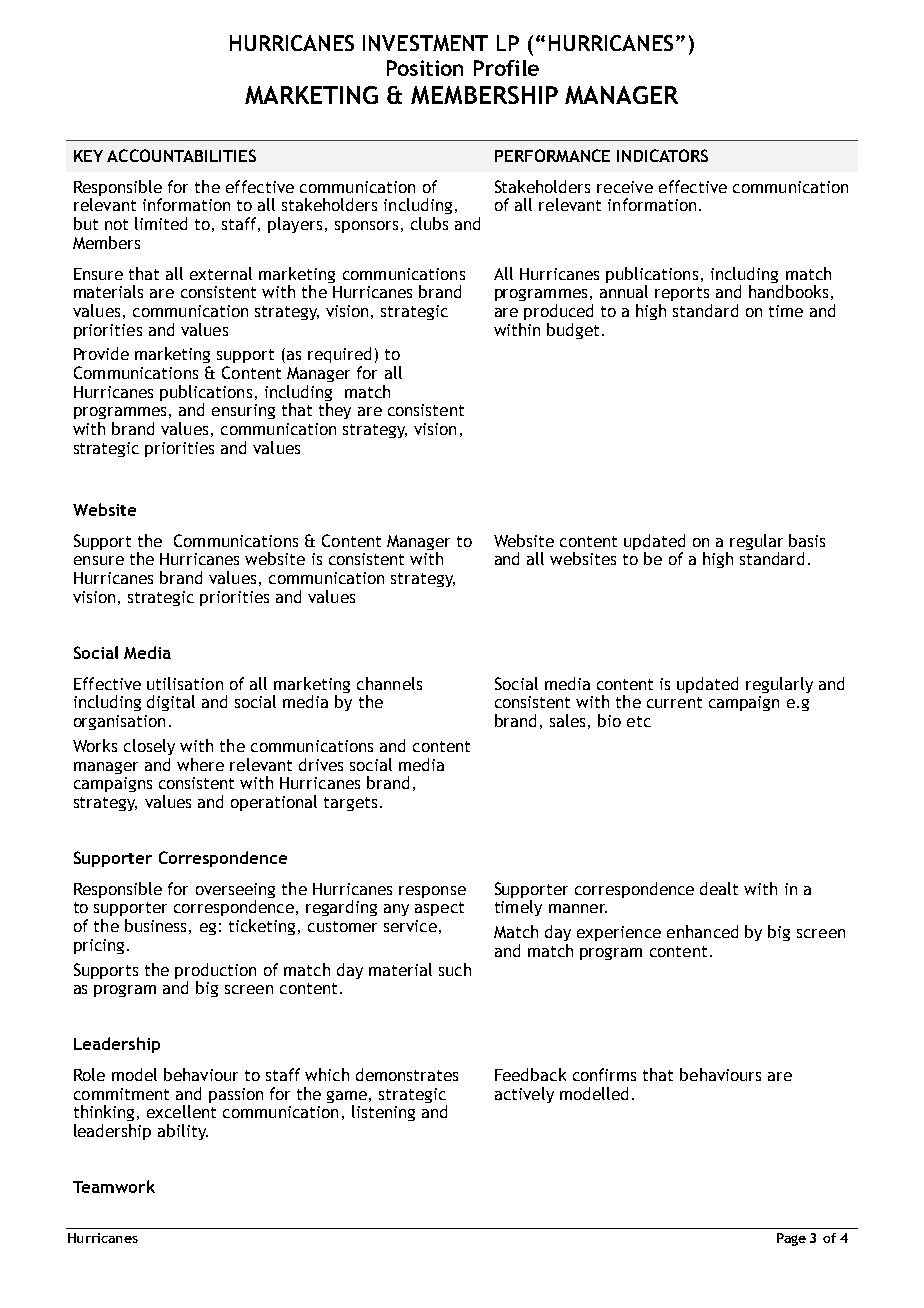 Image resolution: width=924 pixels, height=1308 pixels. What do you see at coordinates (335, 411) in the screenshot?
I see `they` at bounding box center [335, 411].
